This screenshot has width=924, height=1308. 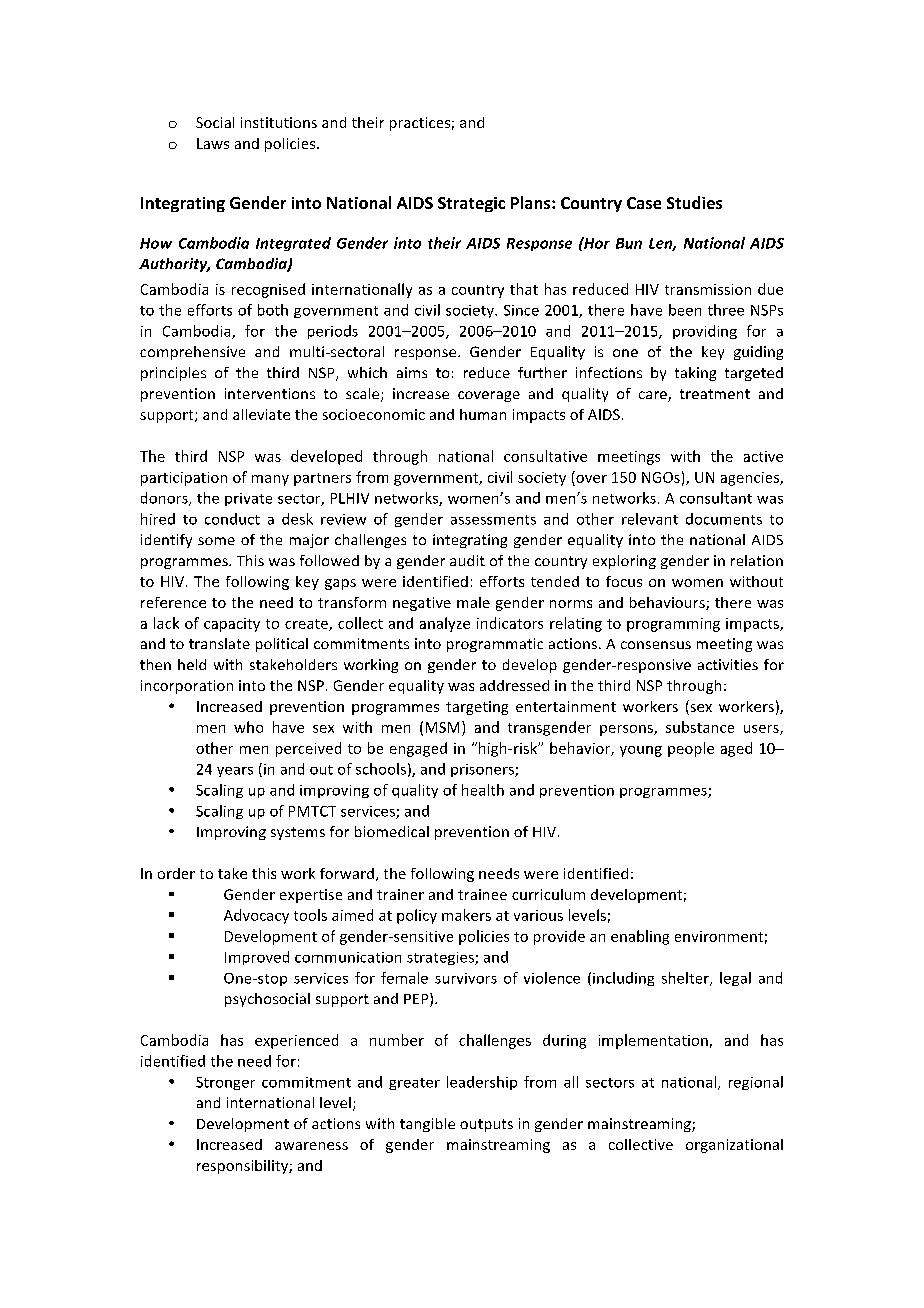 What do you see at coordinates (705, 332) in the screenshot?
I see `providing` at bounding box center [705, 332].
